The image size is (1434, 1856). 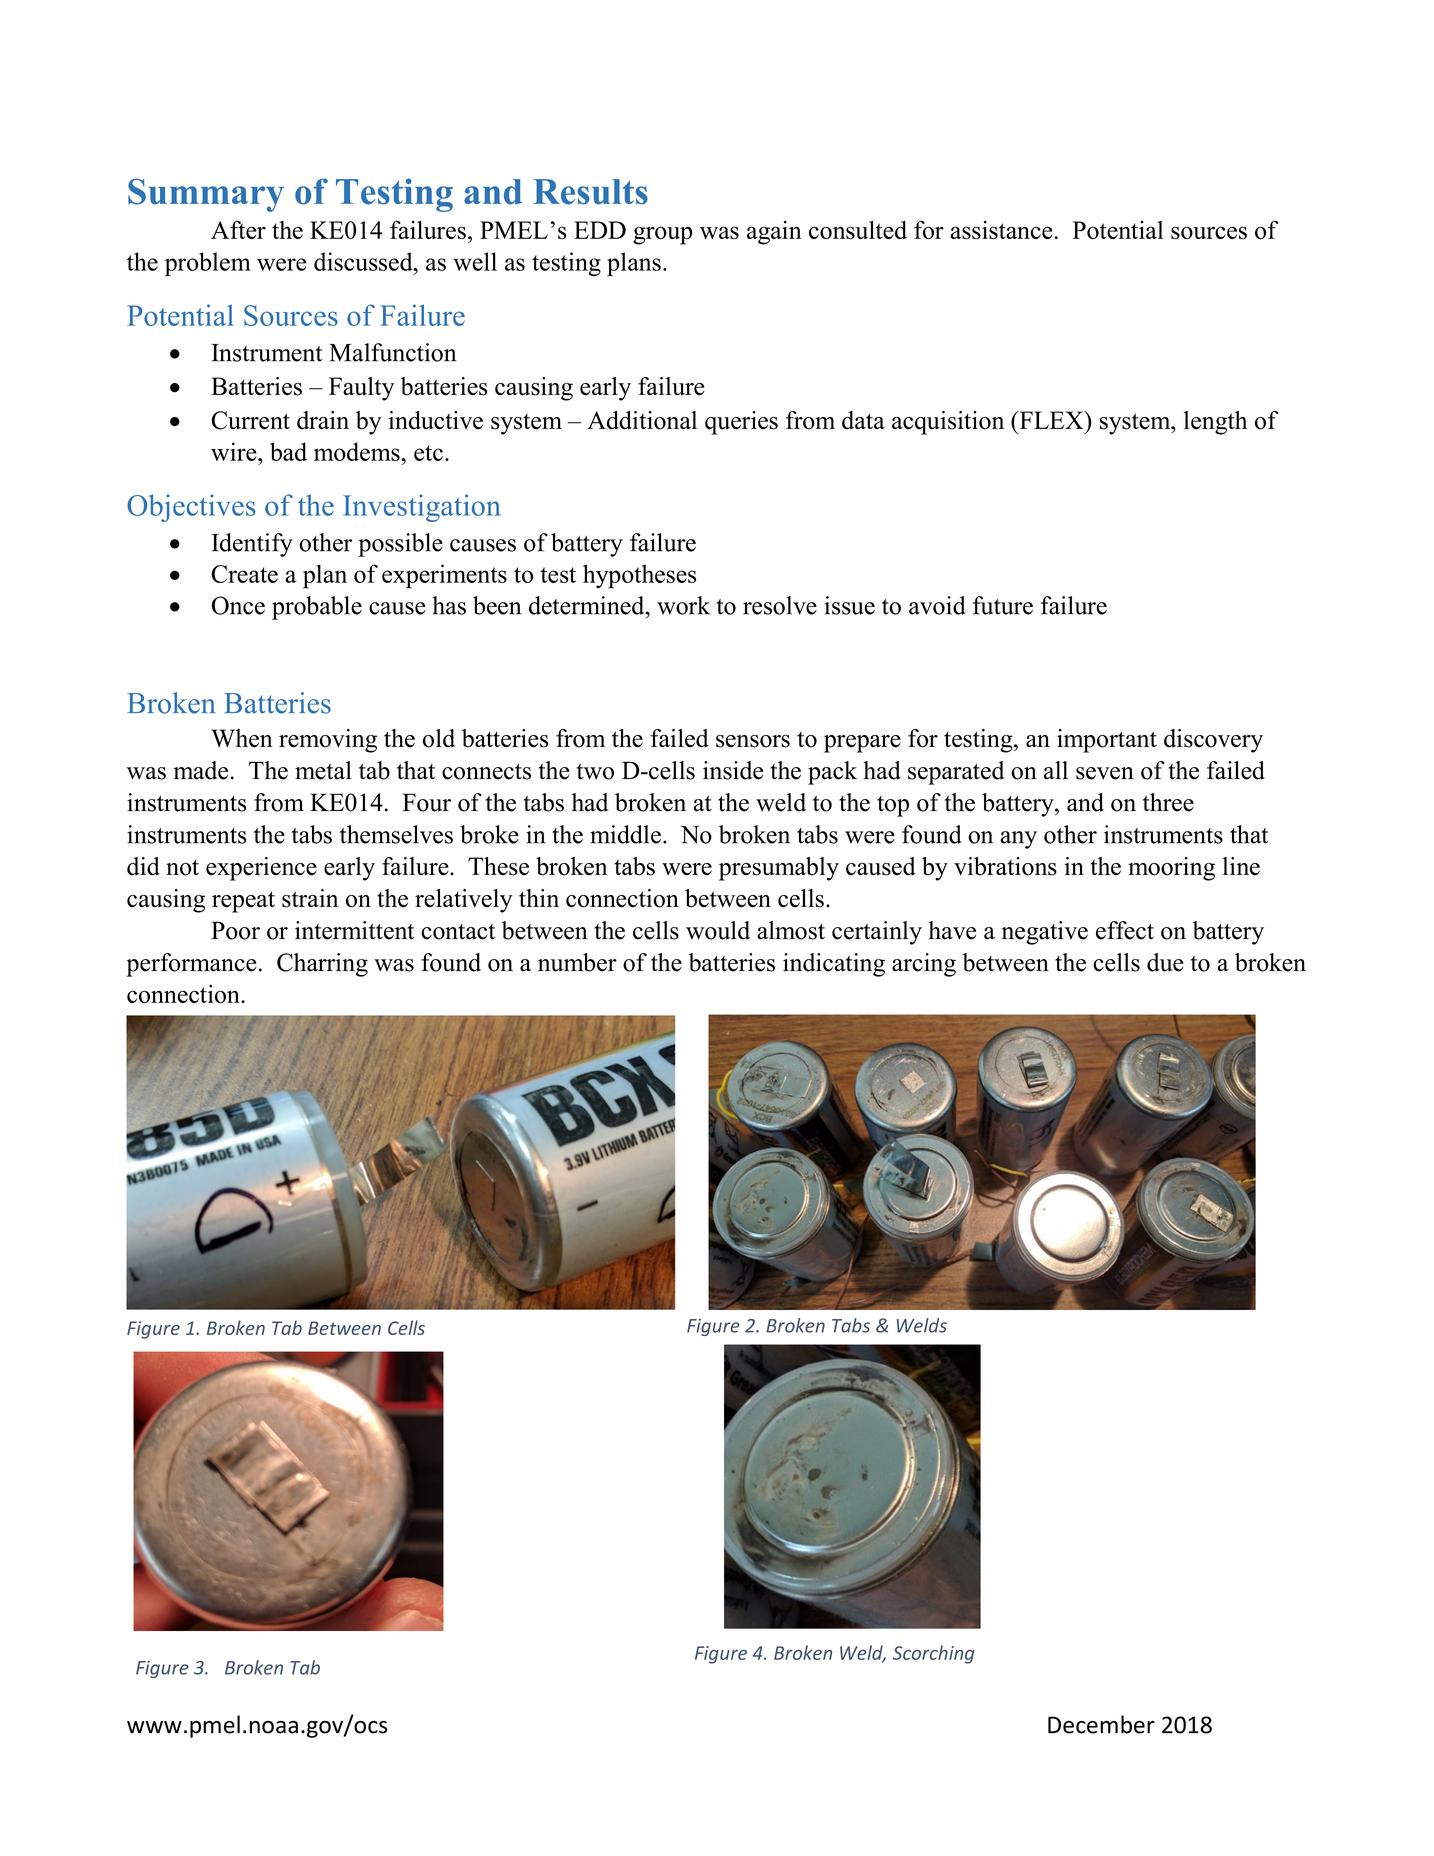 I want to click on effect, so click(x=1125, y=930).
